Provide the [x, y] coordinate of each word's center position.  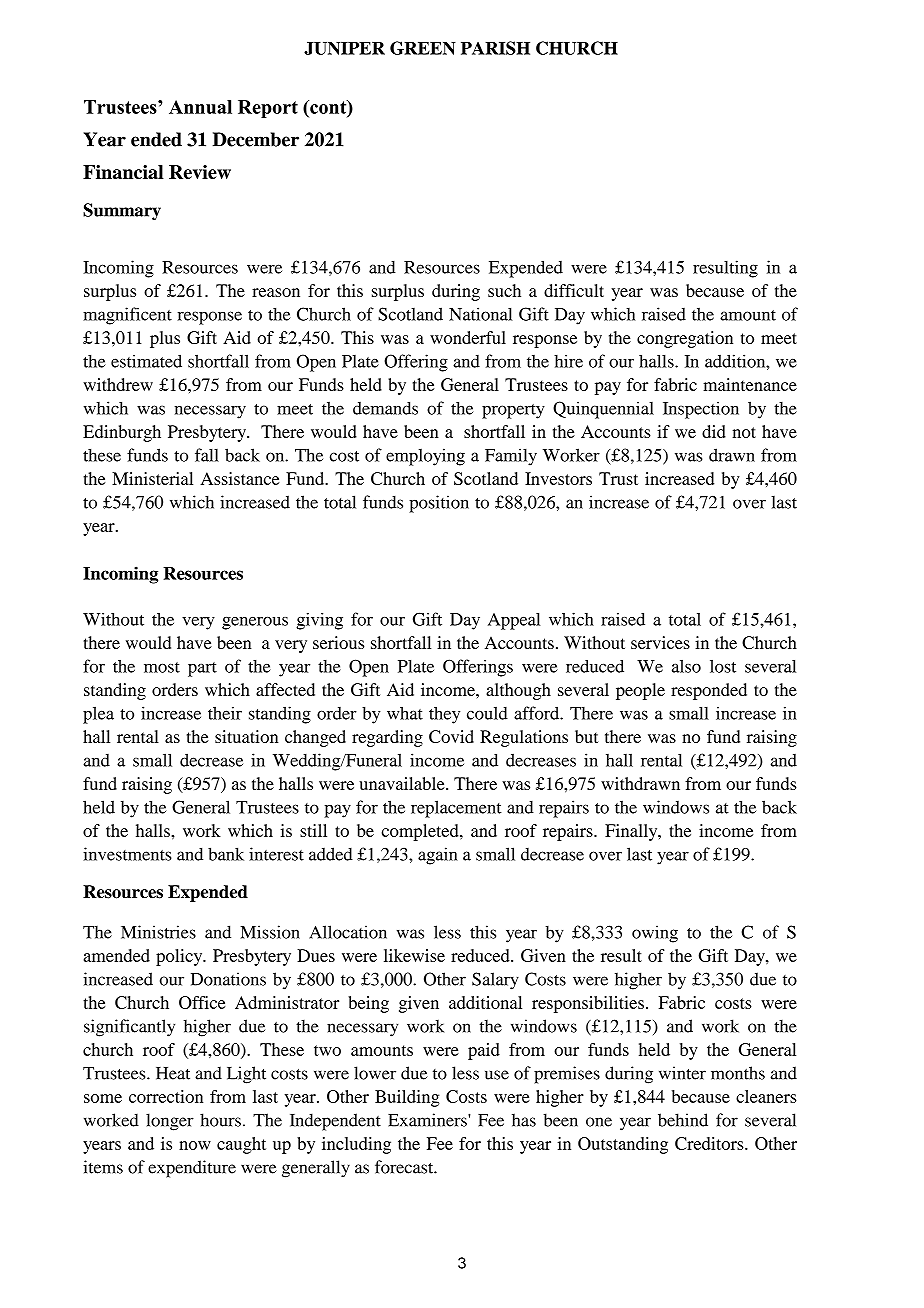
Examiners [428, 1120]
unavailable [403, 783]
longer [170, 1122]
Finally [632, 832]
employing [425, 457]
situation [246, 736]
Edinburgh [122, 433]
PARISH [495, 48]
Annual [200, 107]
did [714, 431]
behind [683, 1120]
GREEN [423, 48]
